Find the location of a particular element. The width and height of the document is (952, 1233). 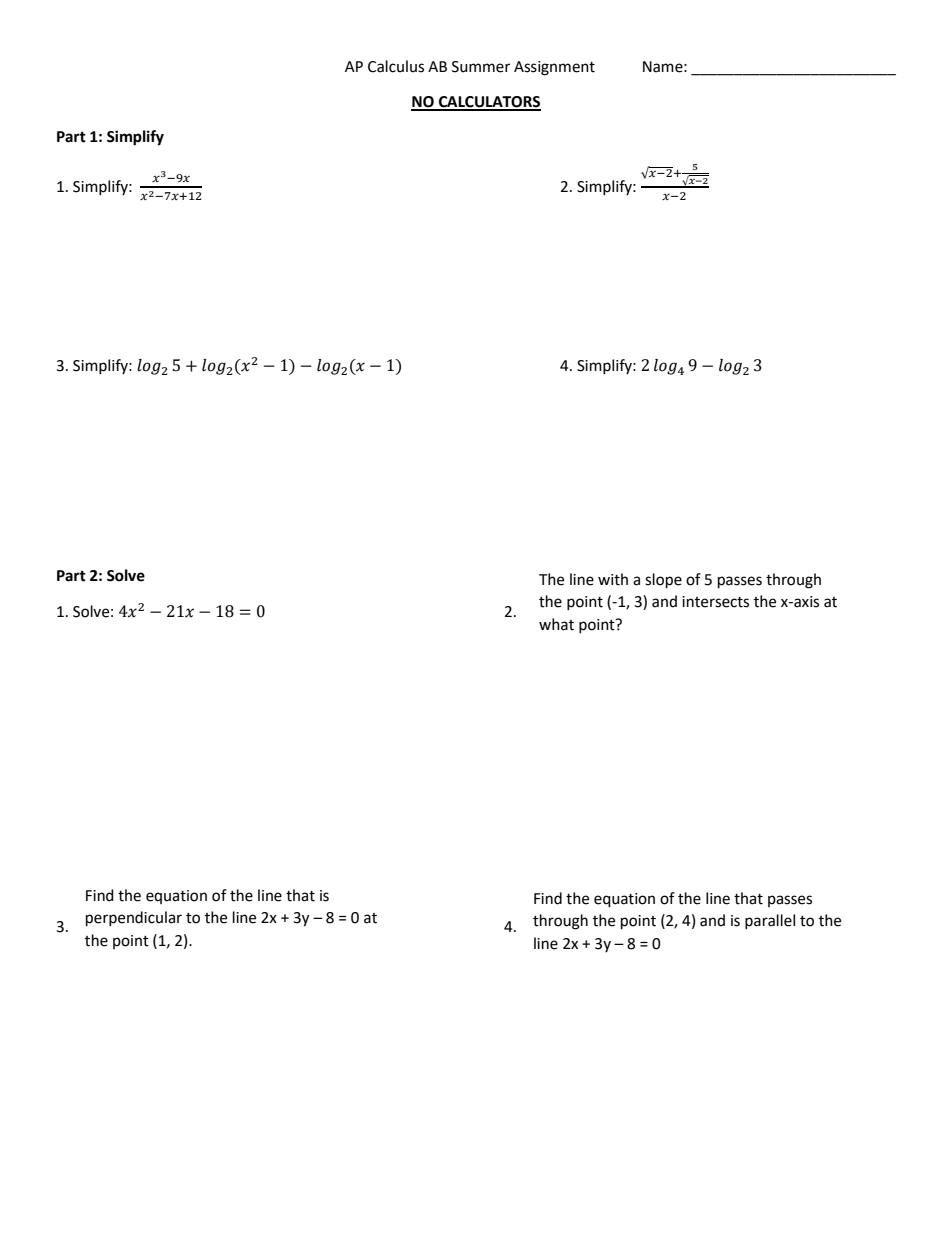

intersects is located at coordinates (715, 602).
